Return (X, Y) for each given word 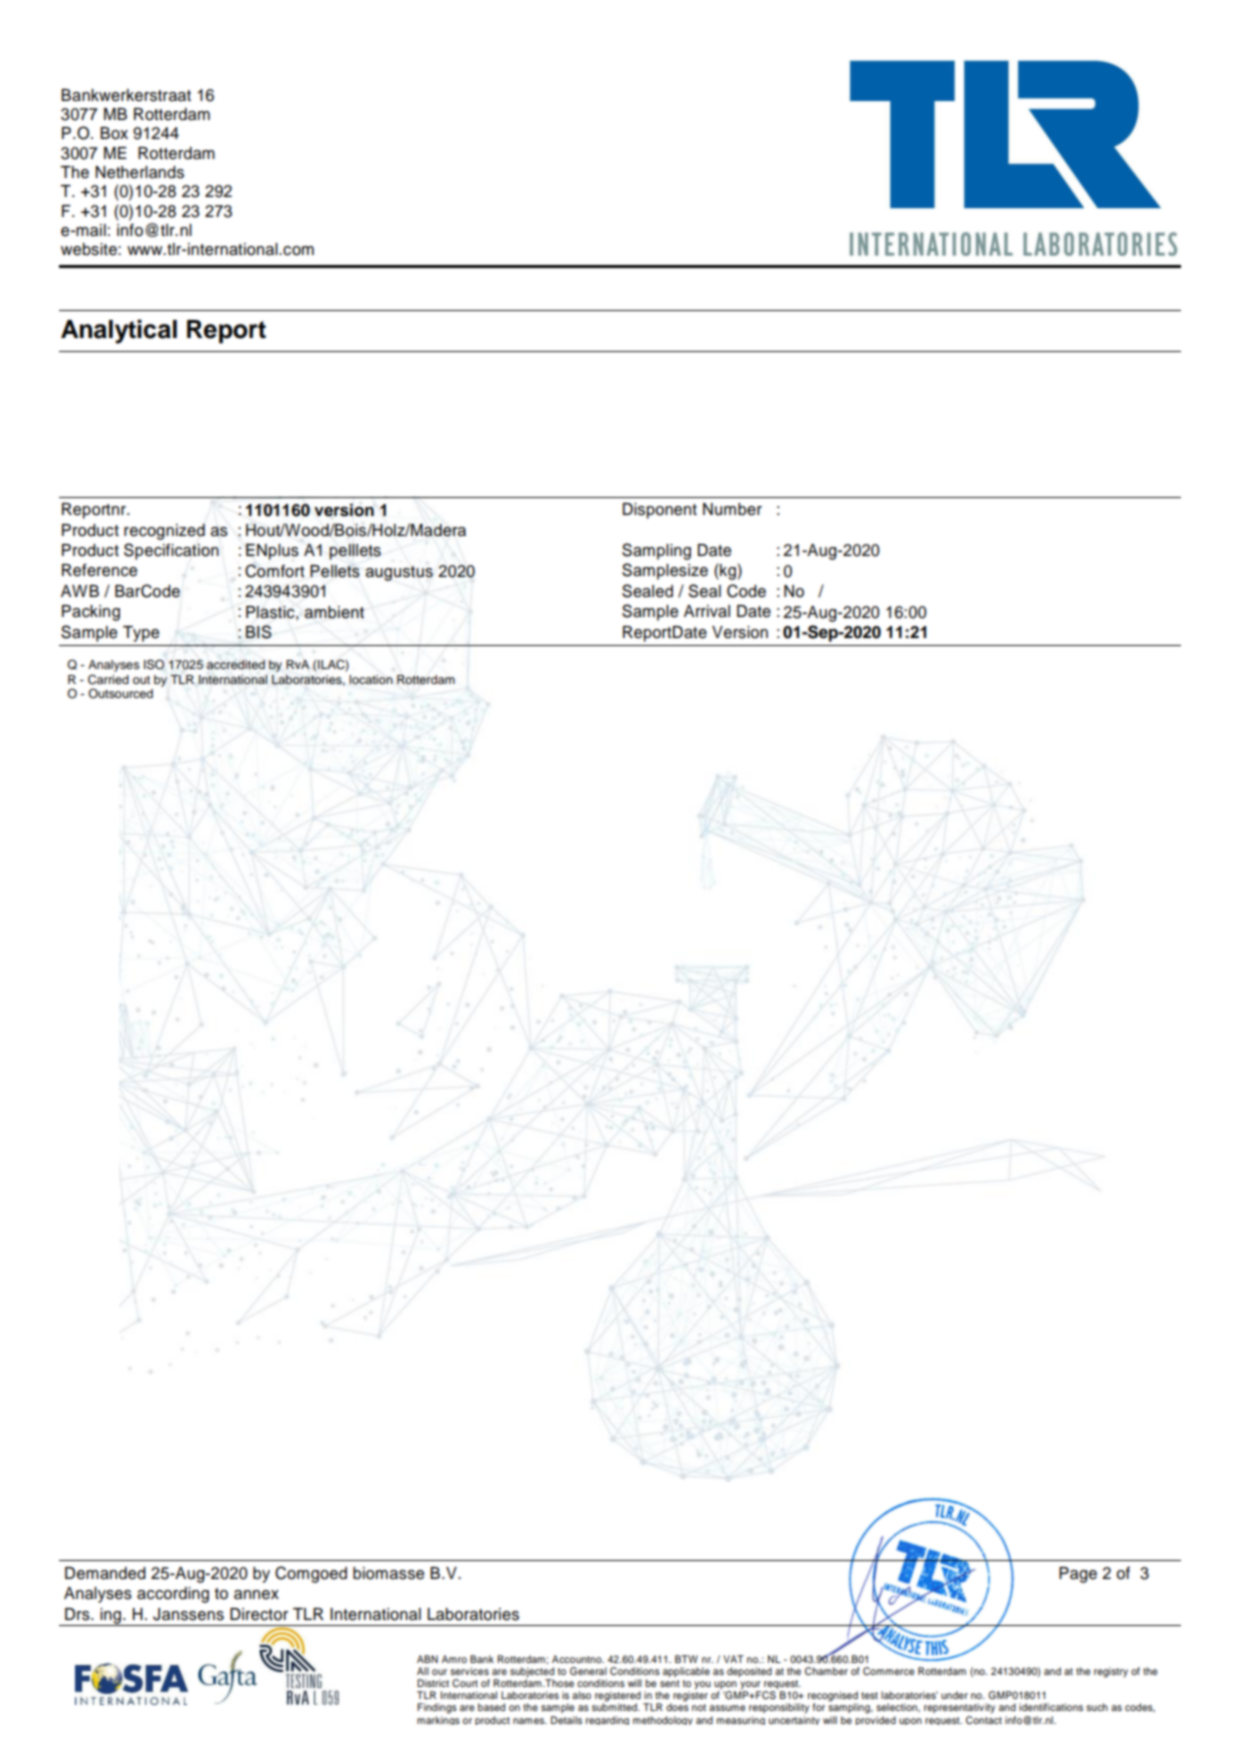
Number (732, 509)
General (588, 1671)
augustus (399, 573)
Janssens (188, 1614)
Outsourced (120, 693)
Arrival (707, 611)
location (371, 679)
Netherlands (139, 172)
